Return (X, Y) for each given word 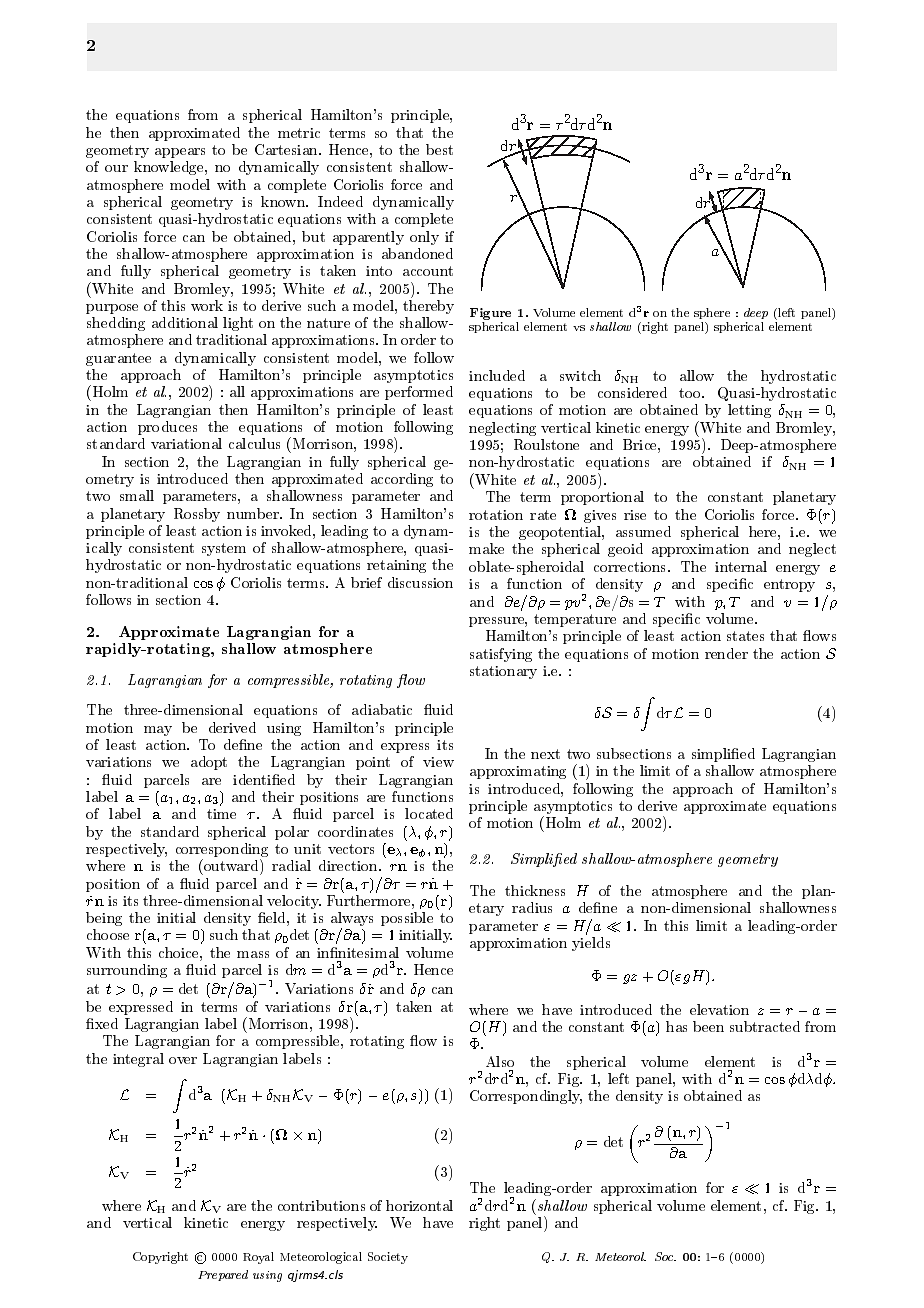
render (726, 653)
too (691, 393)
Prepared (223, 1275)
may (158, 731)
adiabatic (382, 709)
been (708, 1026)
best (439, 149)
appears (180, 153)
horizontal (419, 1205)
